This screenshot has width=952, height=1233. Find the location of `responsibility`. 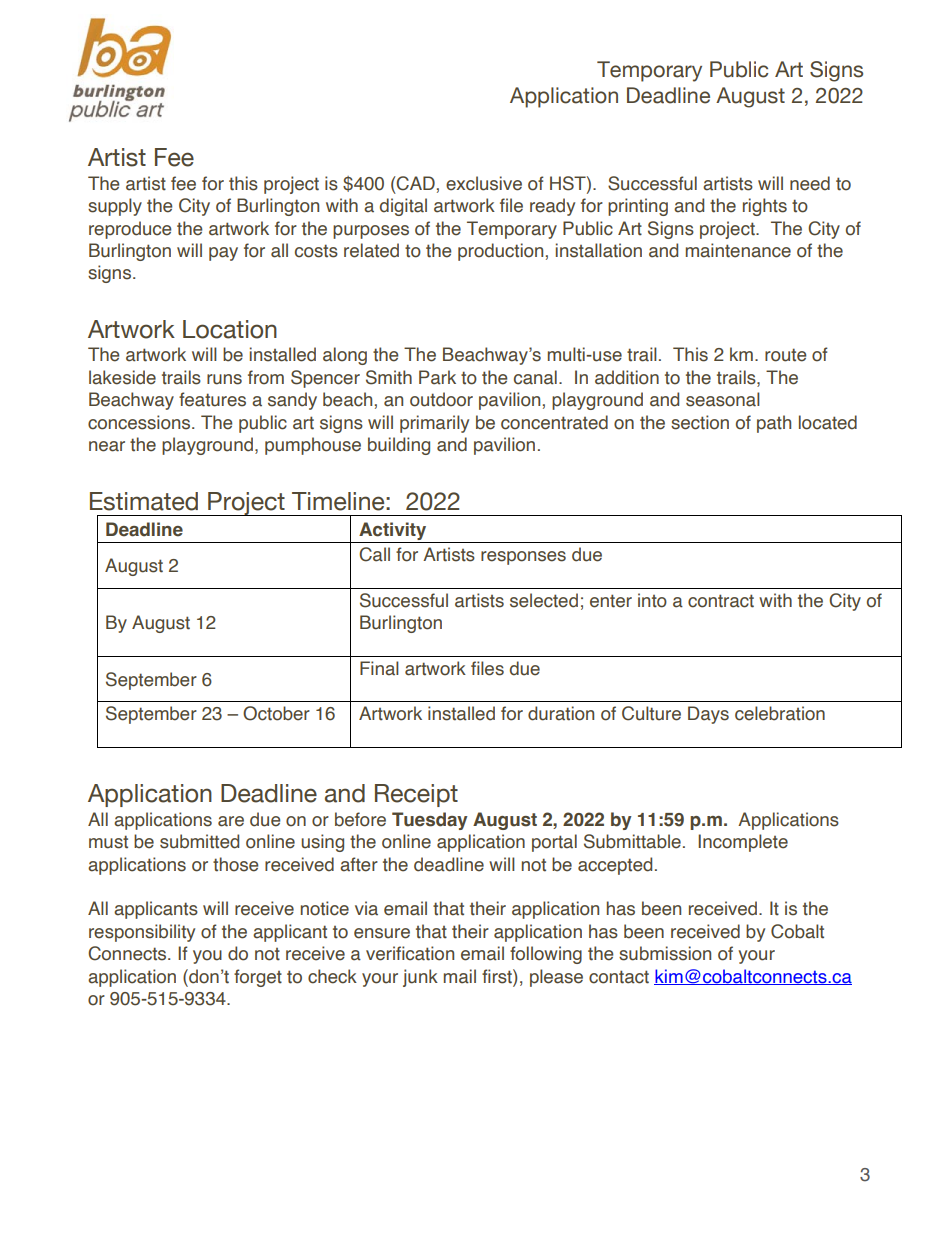

responsibility is located at coordinates (142, 933).
